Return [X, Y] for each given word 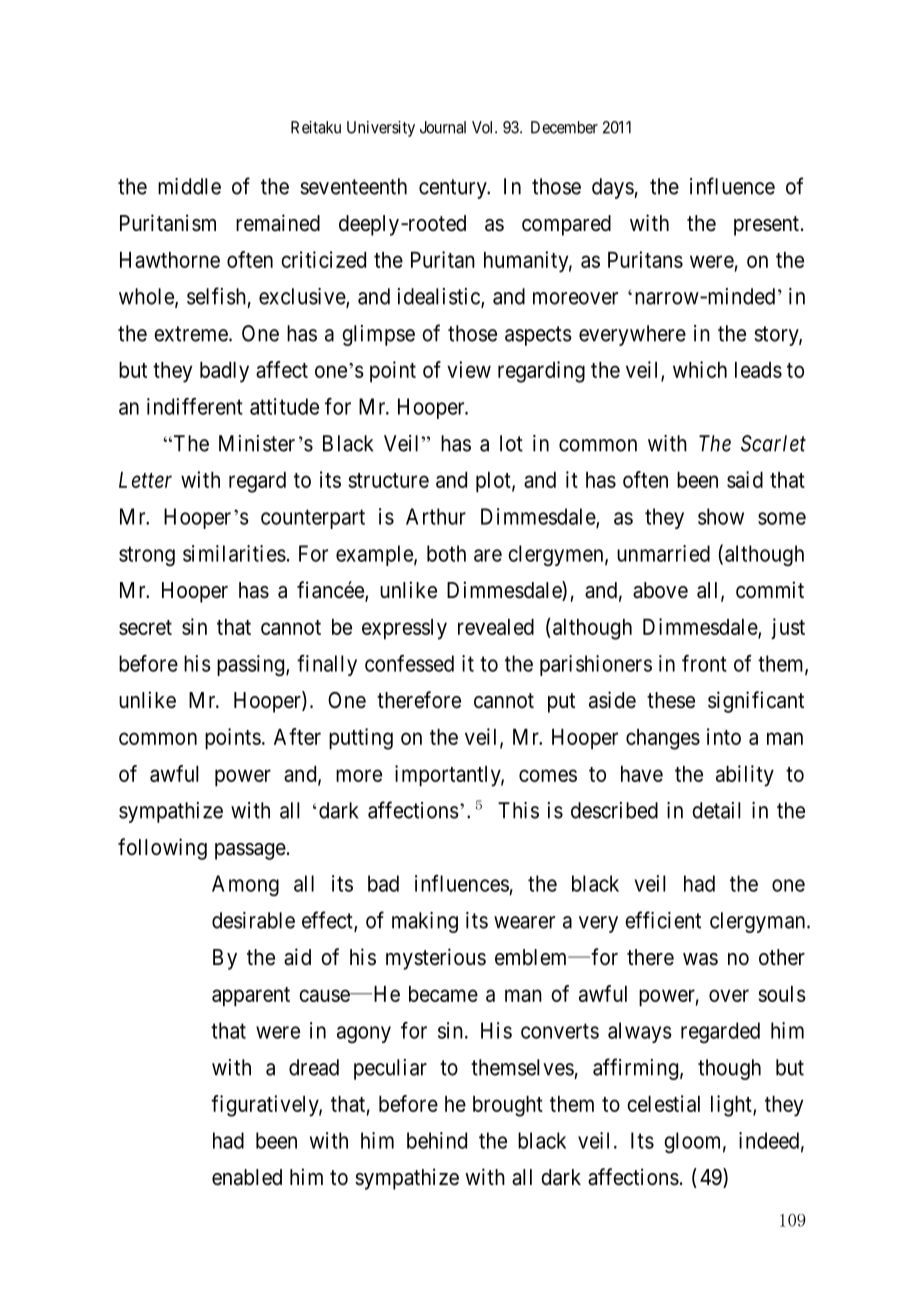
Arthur [436, 516]
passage [250, 851]
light [732, 1106]
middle [189, 186]
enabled [247, 1177]
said [745, 479]
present [766, 226]
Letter [145, 480]
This [518, 810]
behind [437, 1140]
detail [716, 810]
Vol [484, 127]
